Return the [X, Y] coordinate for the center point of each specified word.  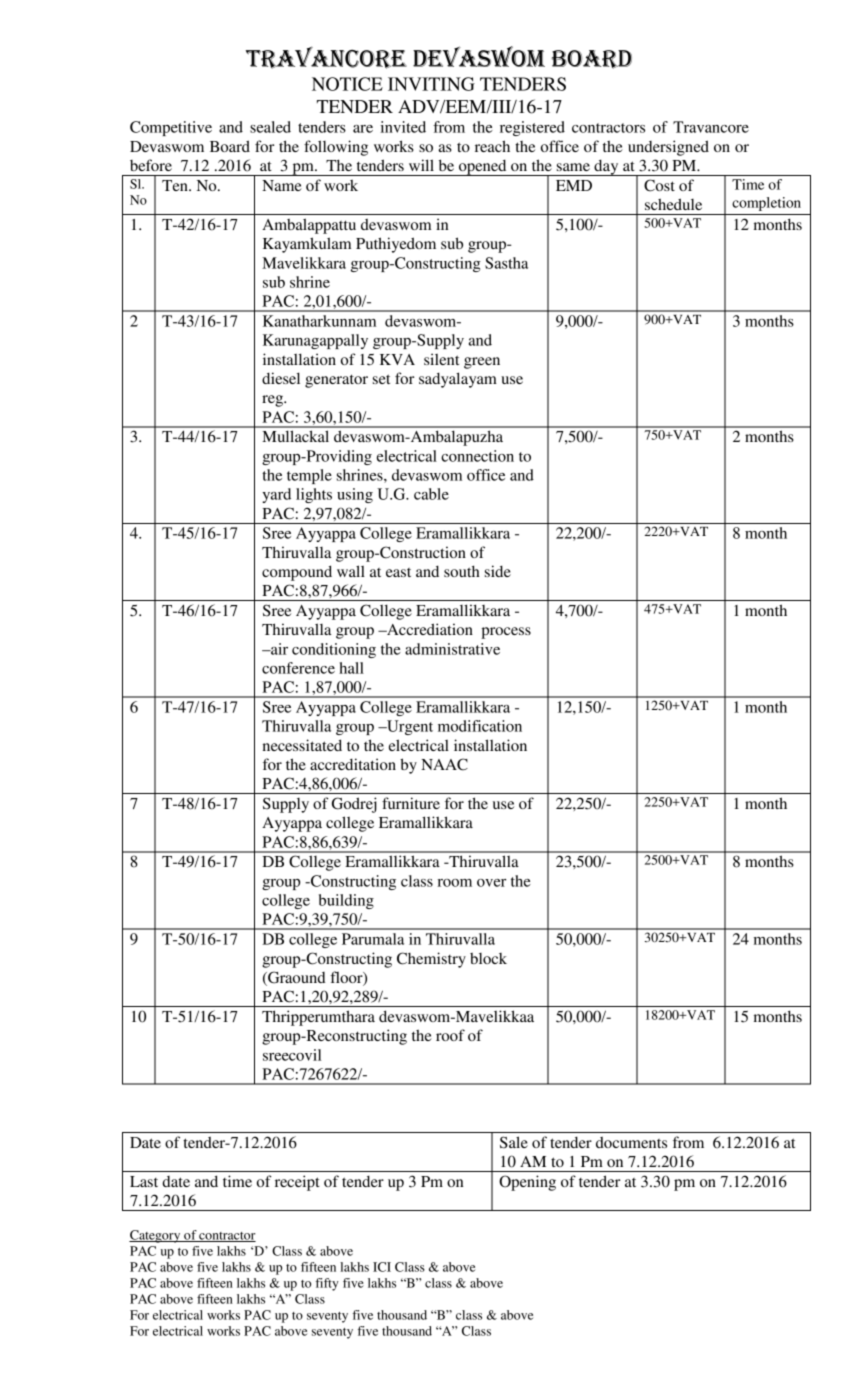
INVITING [431, 84]
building [346, 901]
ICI [382, 1267]
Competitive [171, 128]
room [454, 883]
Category [156, 1236]
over [492, 883]
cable [431, 494]
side [498, 571]
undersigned [668, 148]
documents [631, 1142]
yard [276, 495]
